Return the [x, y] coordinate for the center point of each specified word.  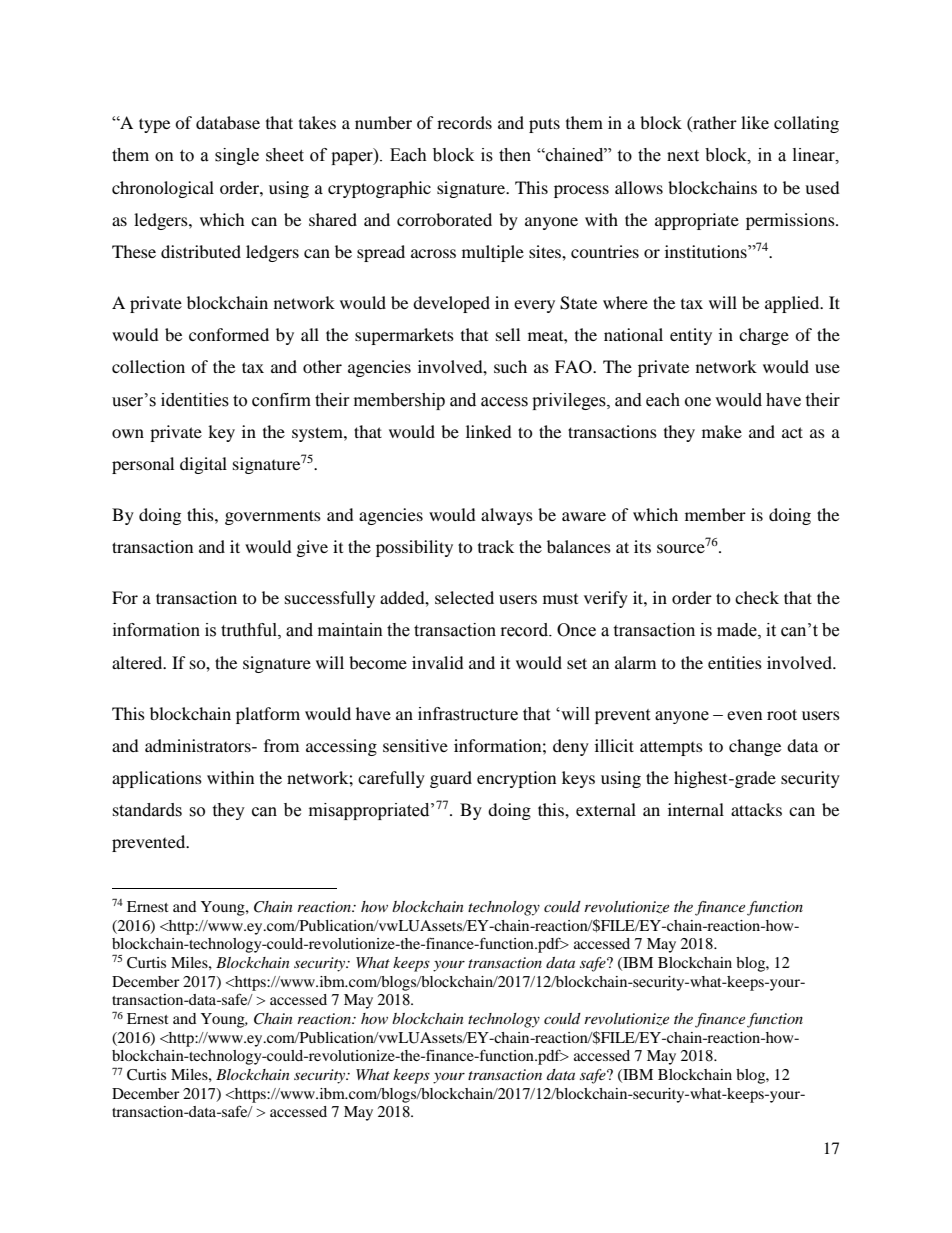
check [757, 597]
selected [464, 597]
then [515, 155]
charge [764, 336]
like [755, 122]
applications [157, 779]
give [312, 548]
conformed [229, 334]
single [237, 156]
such [510, 366]
